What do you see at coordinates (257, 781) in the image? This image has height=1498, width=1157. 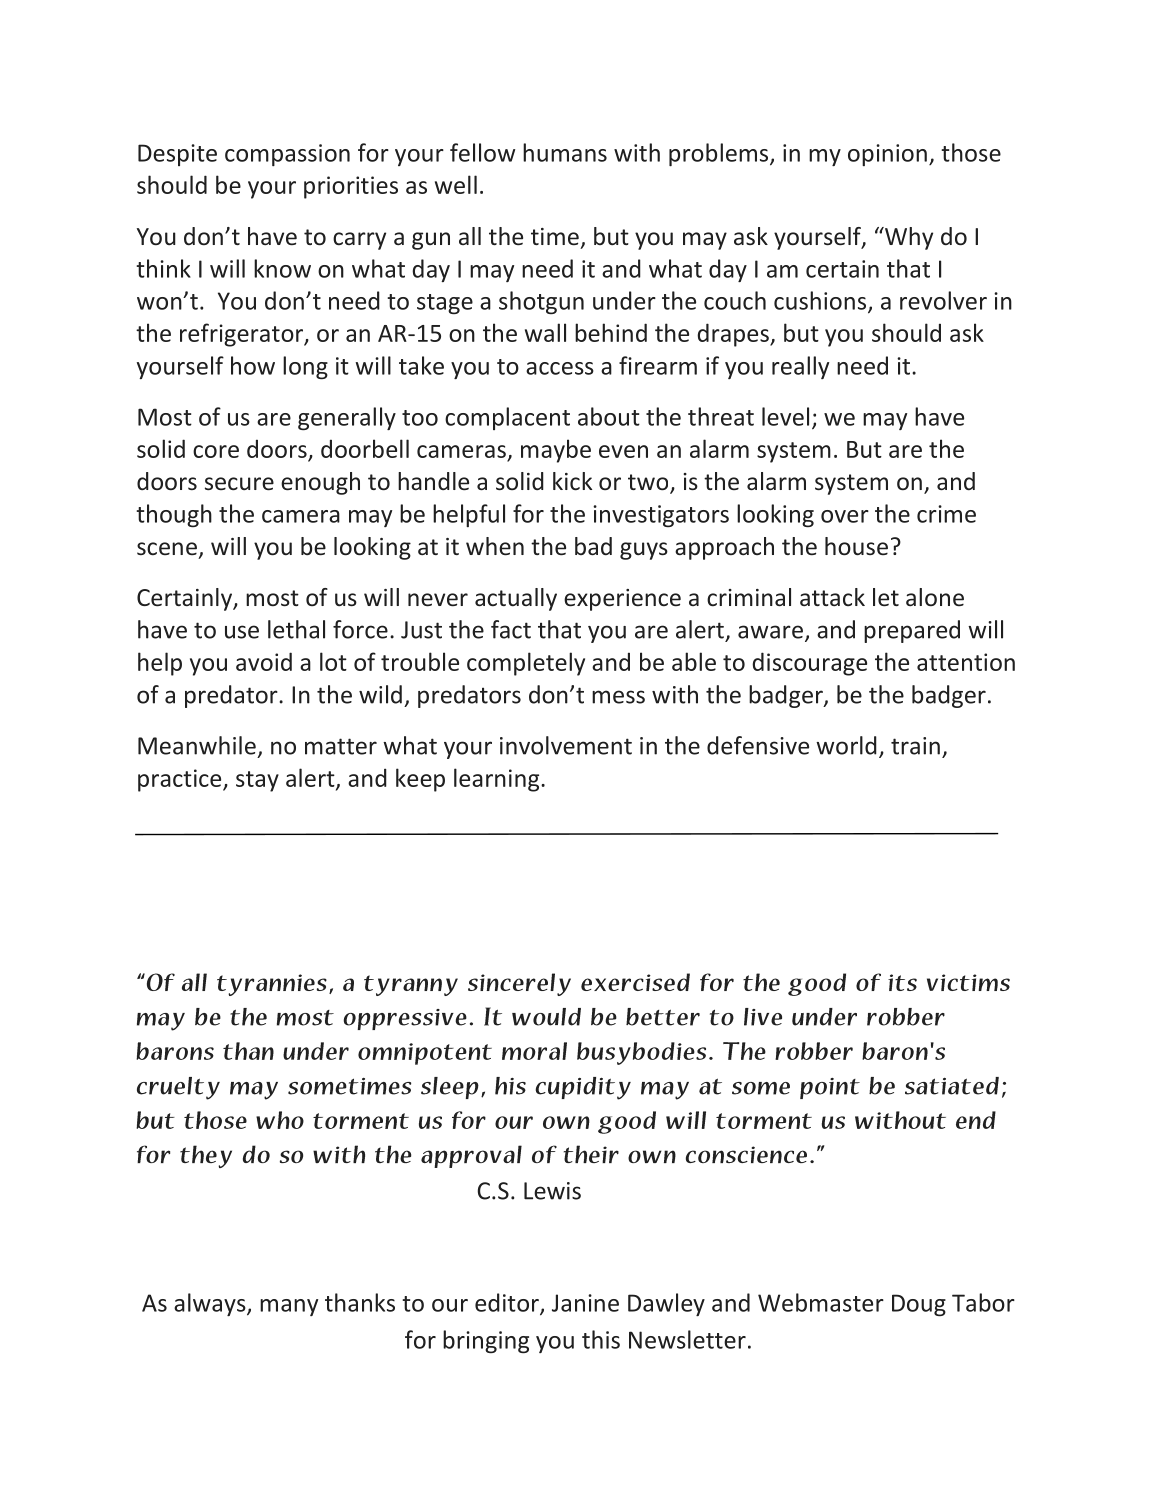 I see `stay` at bounding box center [257, 781].
